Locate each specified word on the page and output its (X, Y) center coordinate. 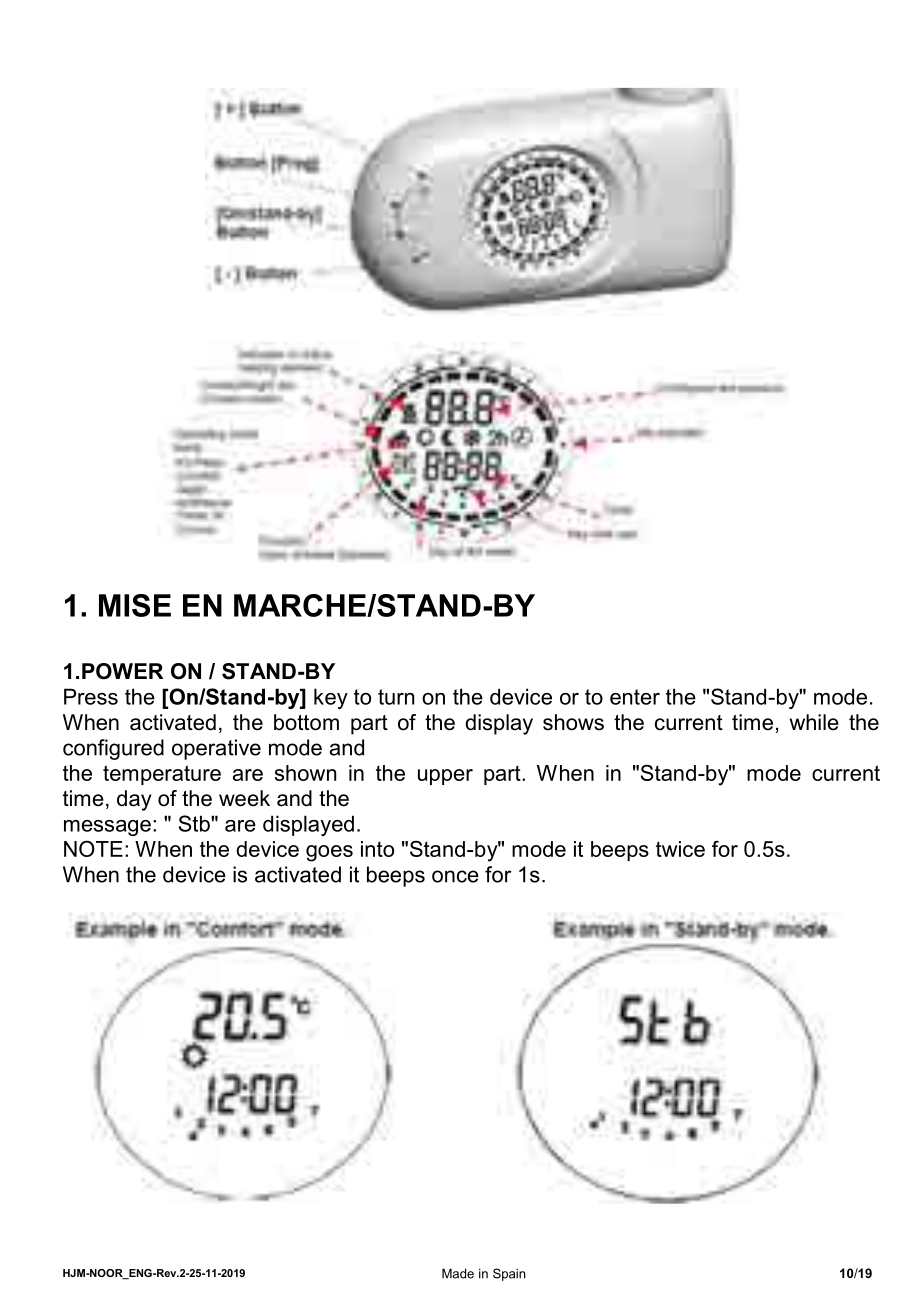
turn (396, 697)
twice (680, 849)
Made (458, 1273)
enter (635, 697)
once (455, 876)
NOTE (93, 848)
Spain (509, 1274)
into (377, 849)
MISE (135, 605)
